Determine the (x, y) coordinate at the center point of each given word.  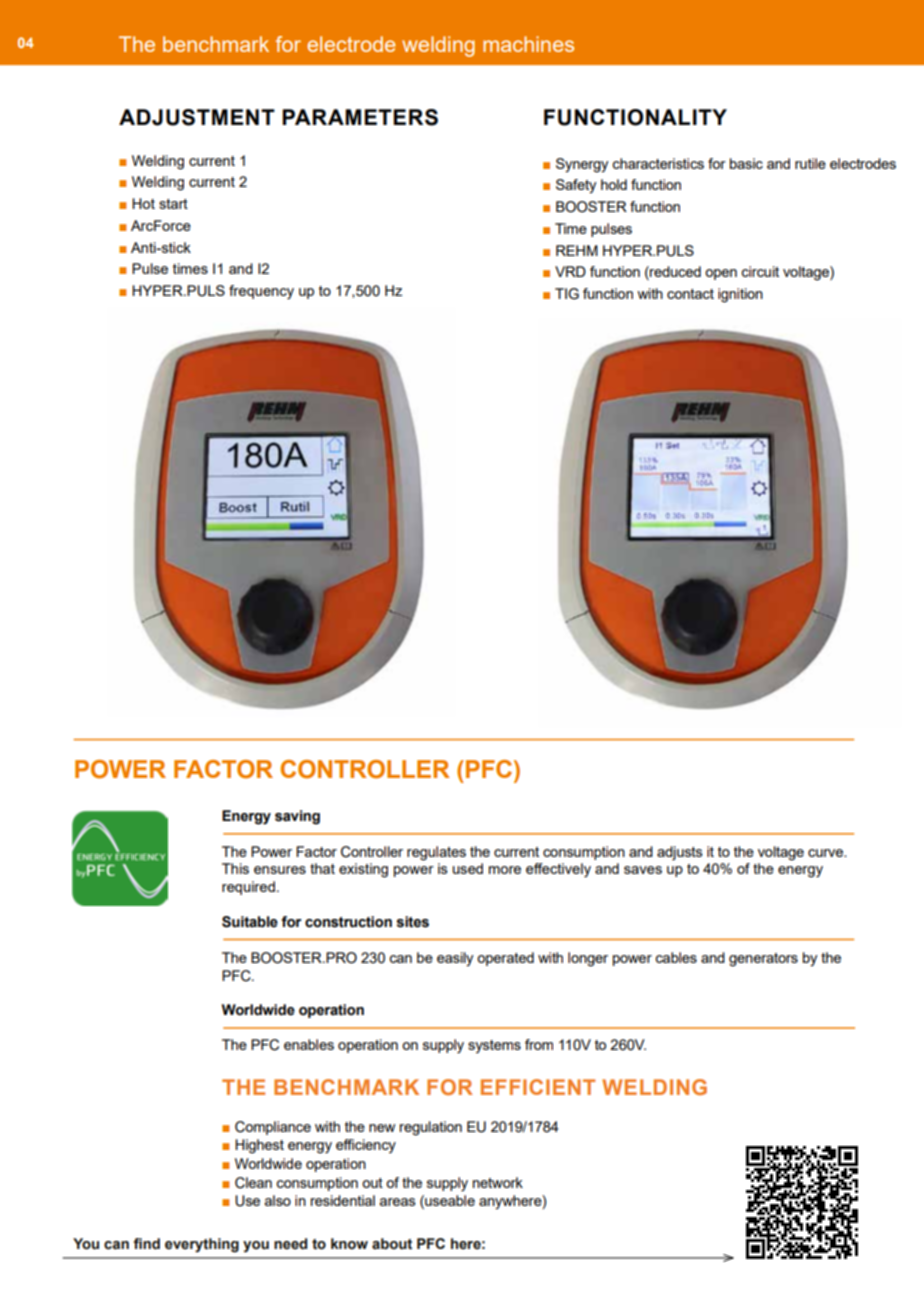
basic (746, 163)
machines (528, 44)
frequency (261, 292)
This (235, 868)
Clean (253, 1183)
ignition (740, 295)
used (468, 868)
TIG (567, 294)
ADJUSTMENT (197, 117)
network (498, 1182)
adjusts (680, 853)
